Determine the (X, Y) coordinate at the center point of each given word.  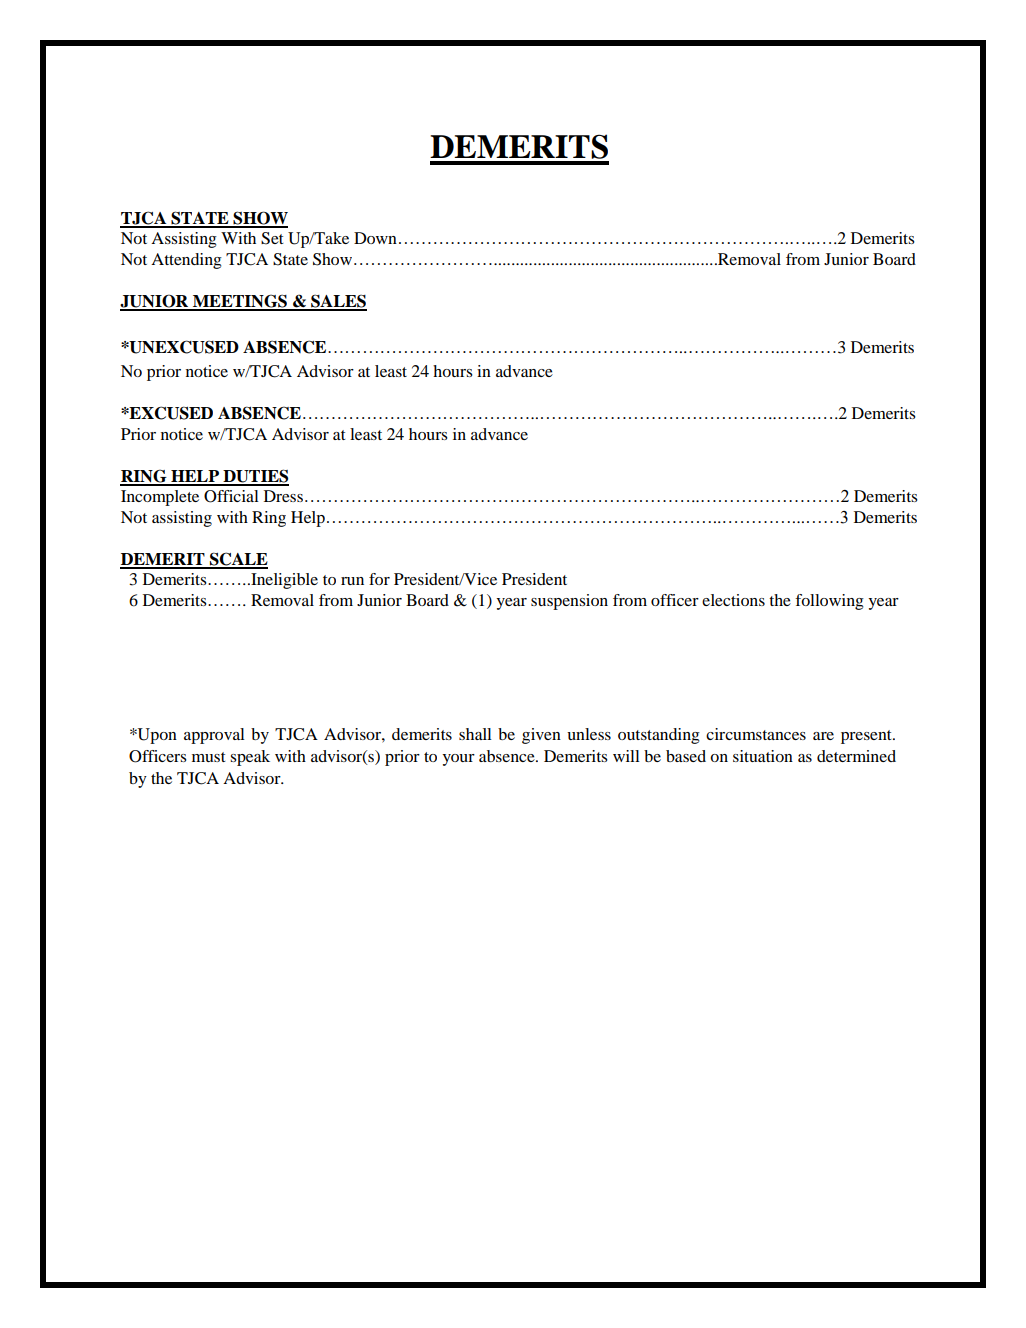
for (379, 579)
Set (272, 238)
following (829, 602)
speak (250, 758)
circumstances (756, 734)
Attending (186, 261)
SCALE (238, 560)
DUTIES (255, 477)
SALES (338, 302)
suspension (569, 602)
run (352, 581)
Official (231, 496)
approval (214, 736)
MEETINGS (240, 302)
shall (475, 734)
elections (733, 600)
